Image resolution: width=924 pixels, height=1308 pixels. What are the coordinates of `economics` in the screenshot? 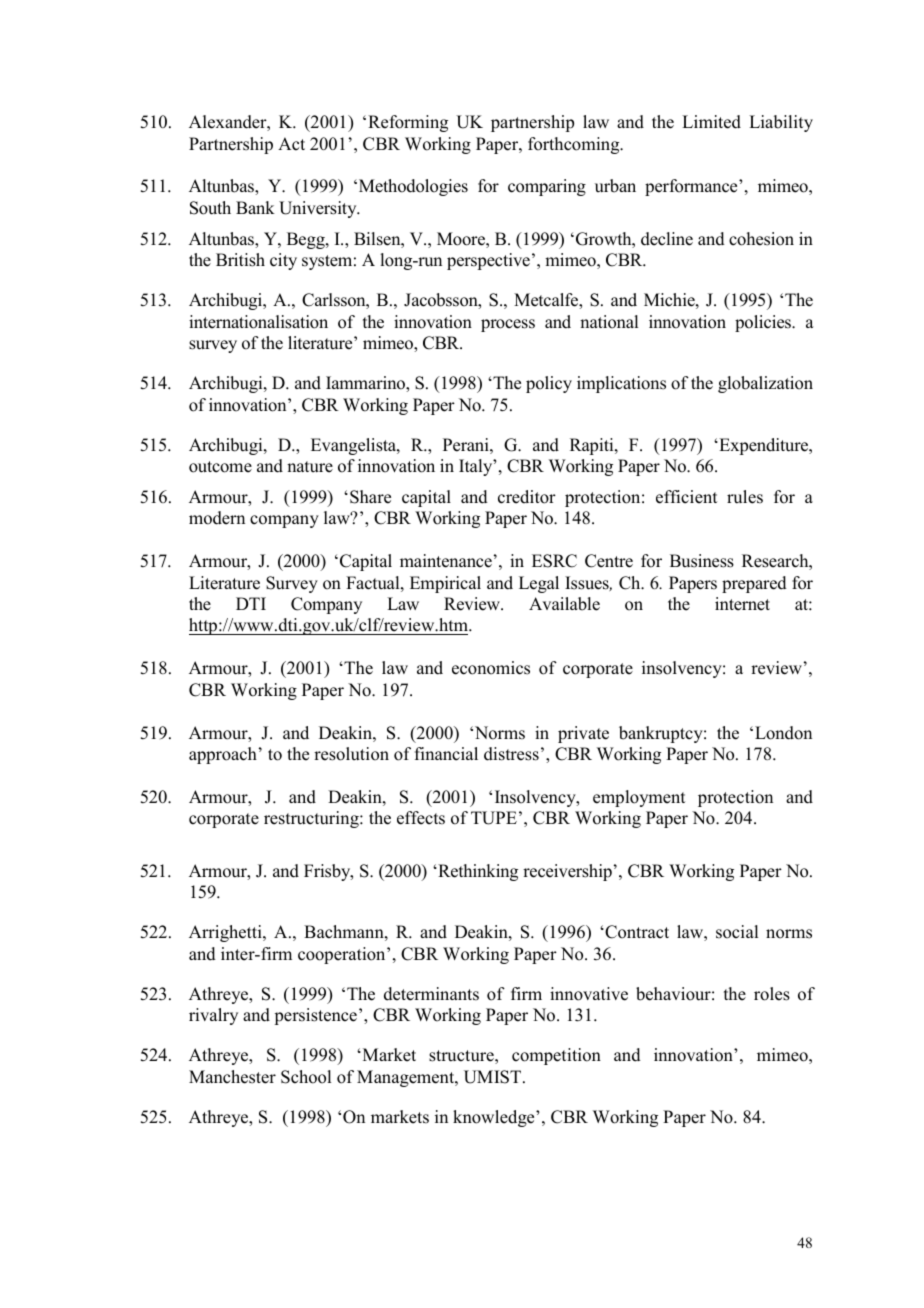 It's located at (491, 668).
